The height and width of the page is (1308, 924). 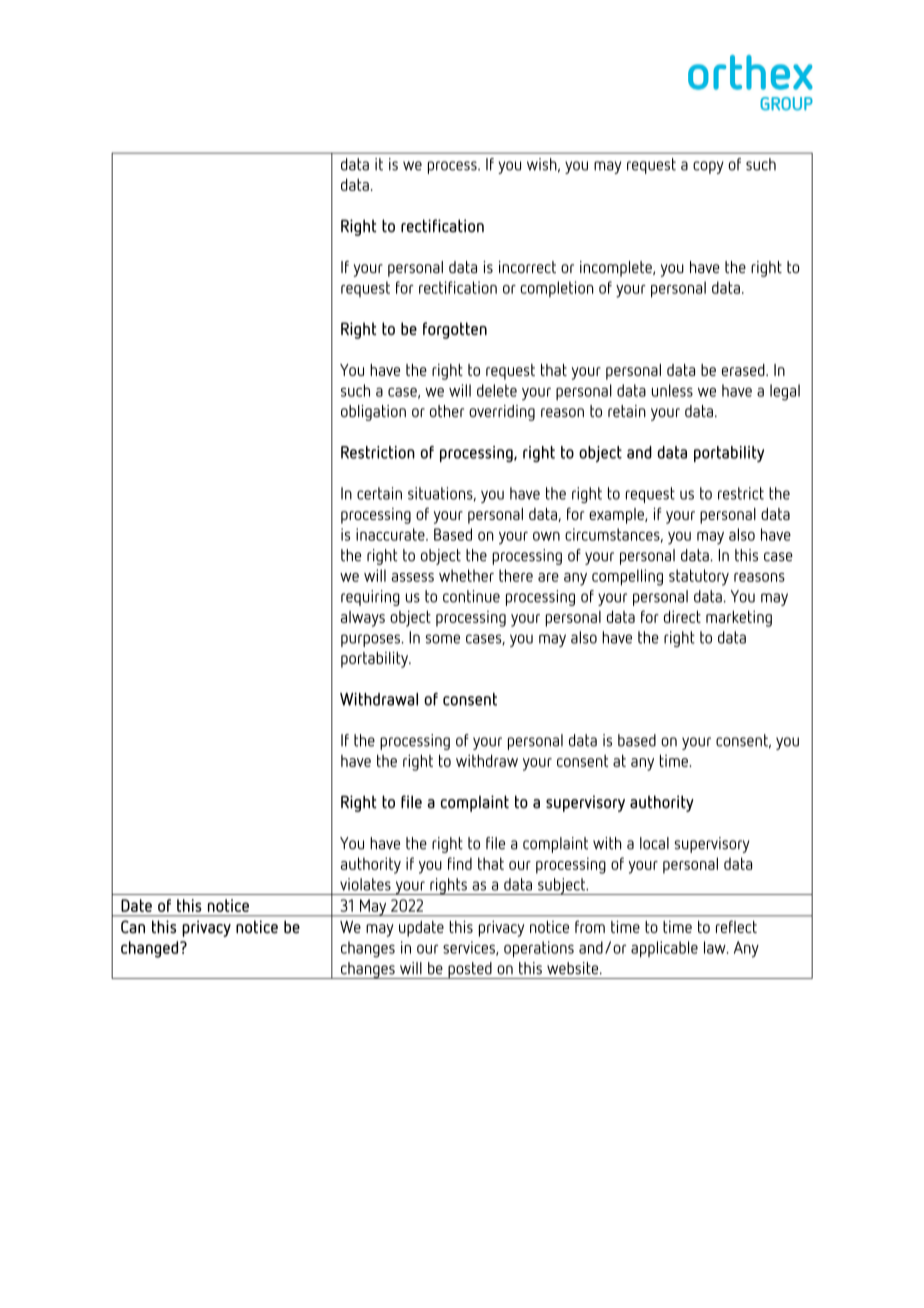 What do you see at coordinates (699, 577) in the page?
I see `statutory` at bounding box center [699, 577].
